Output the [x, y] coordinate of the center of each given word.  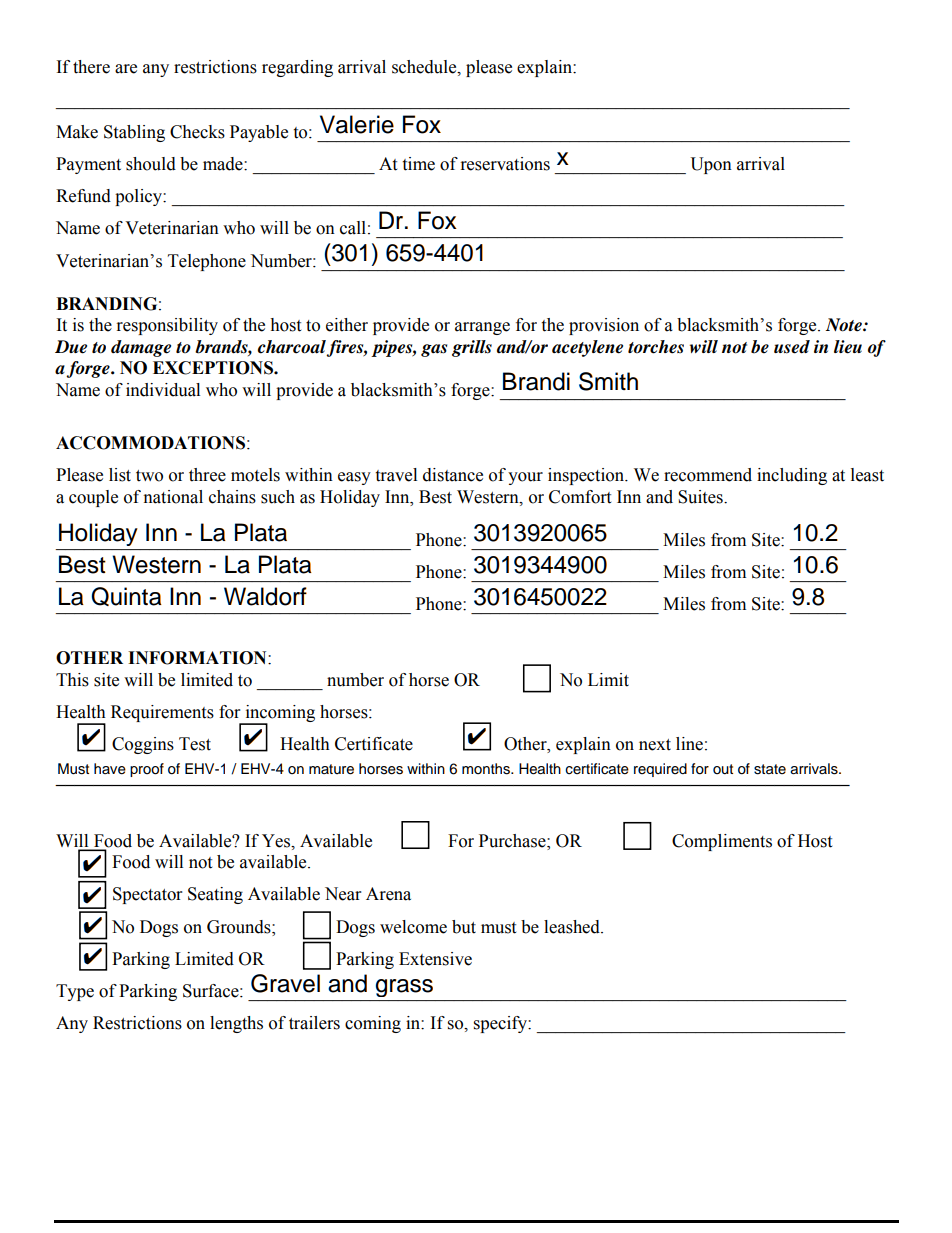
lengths [236, 1024]
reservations [505, 164]
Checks [197, 132]
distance [453, 475]
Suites [701, 497]
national [173, 497]
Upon [711, 165]
